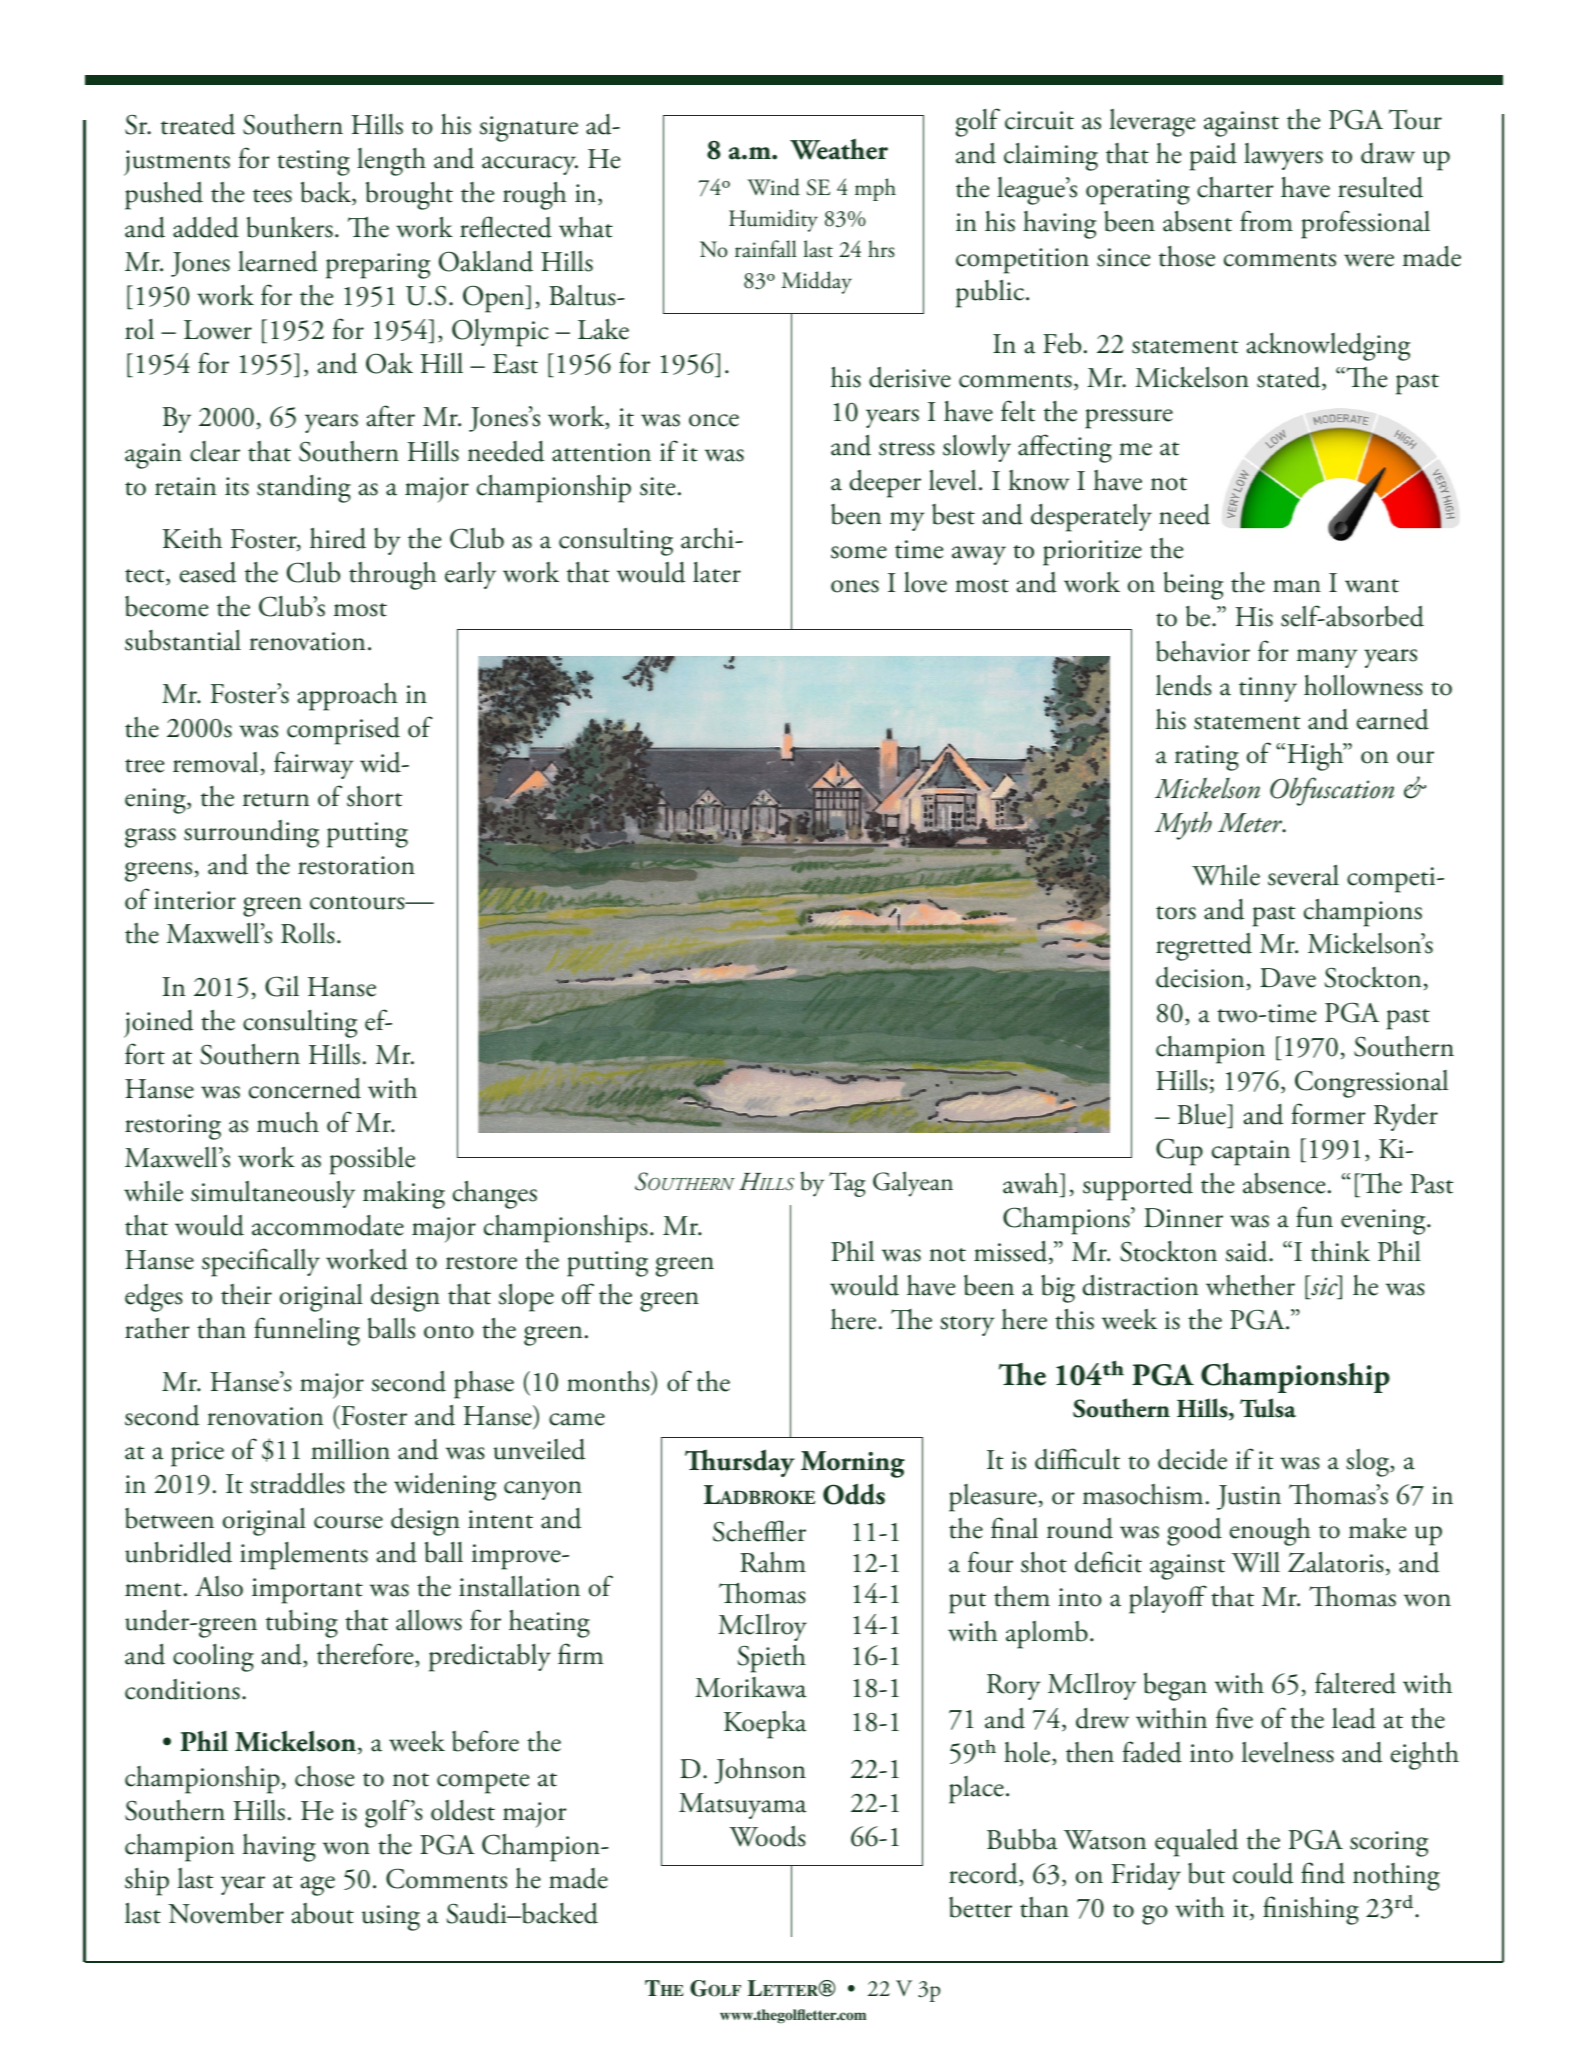 The width and height of the page is (1586, 2053). What do you see at coordinates (323, 1913) in the page?
I see `about` at bounding box center [323, 1913].
